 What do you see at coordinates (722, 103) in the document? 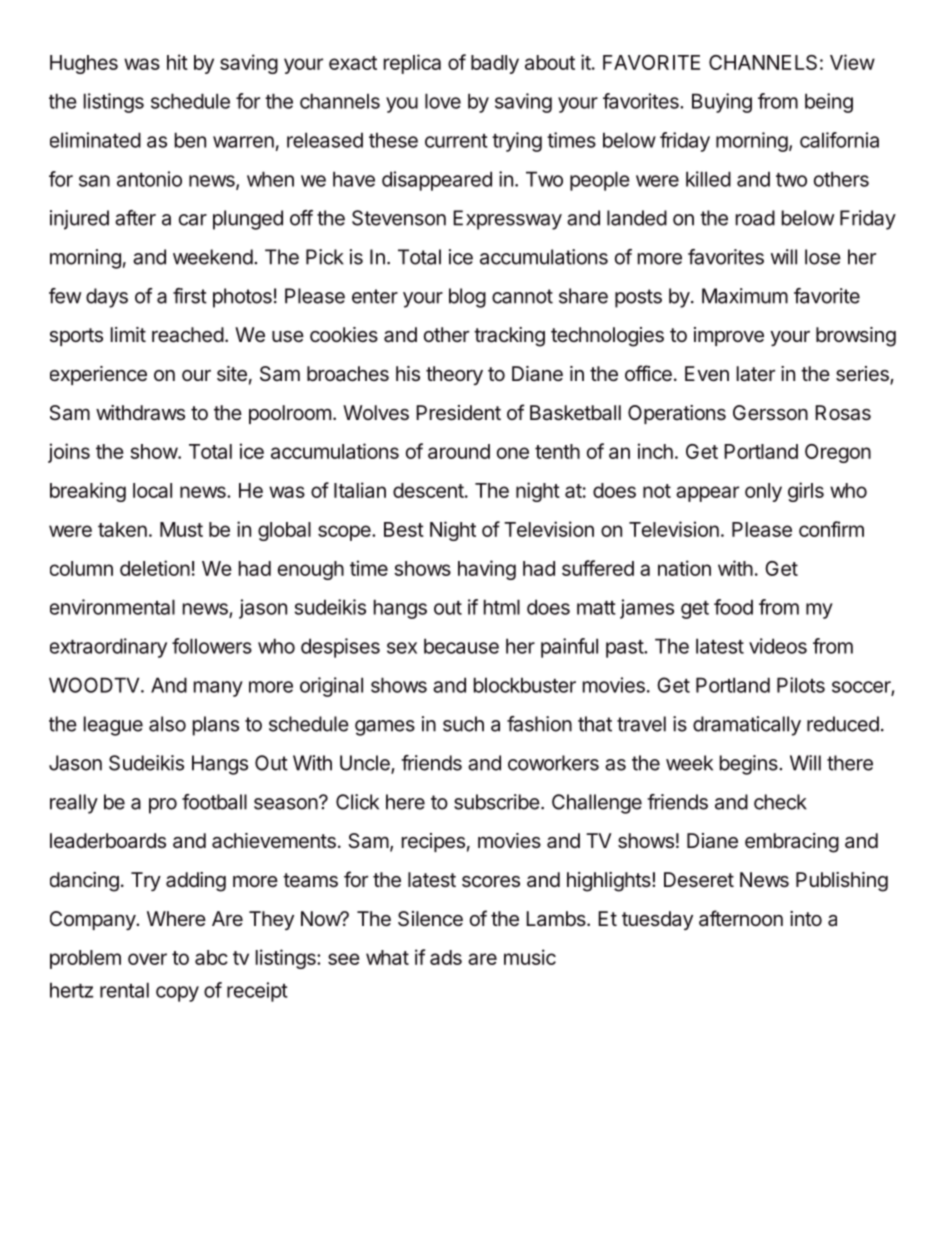
I see `Buying` at bounding box center [722, 103].
